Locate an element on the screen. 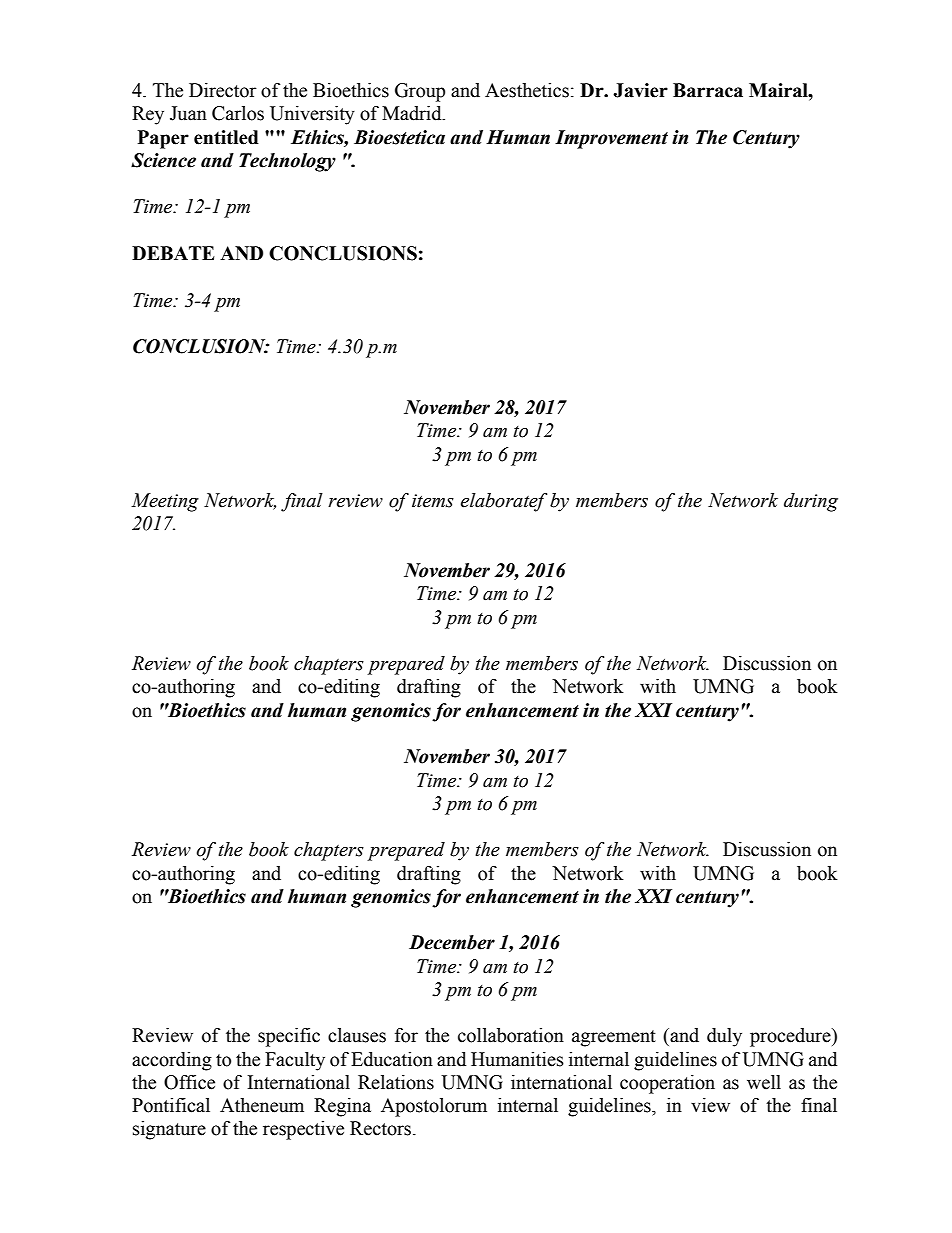  Javier is located at coordinates (640, 90).
